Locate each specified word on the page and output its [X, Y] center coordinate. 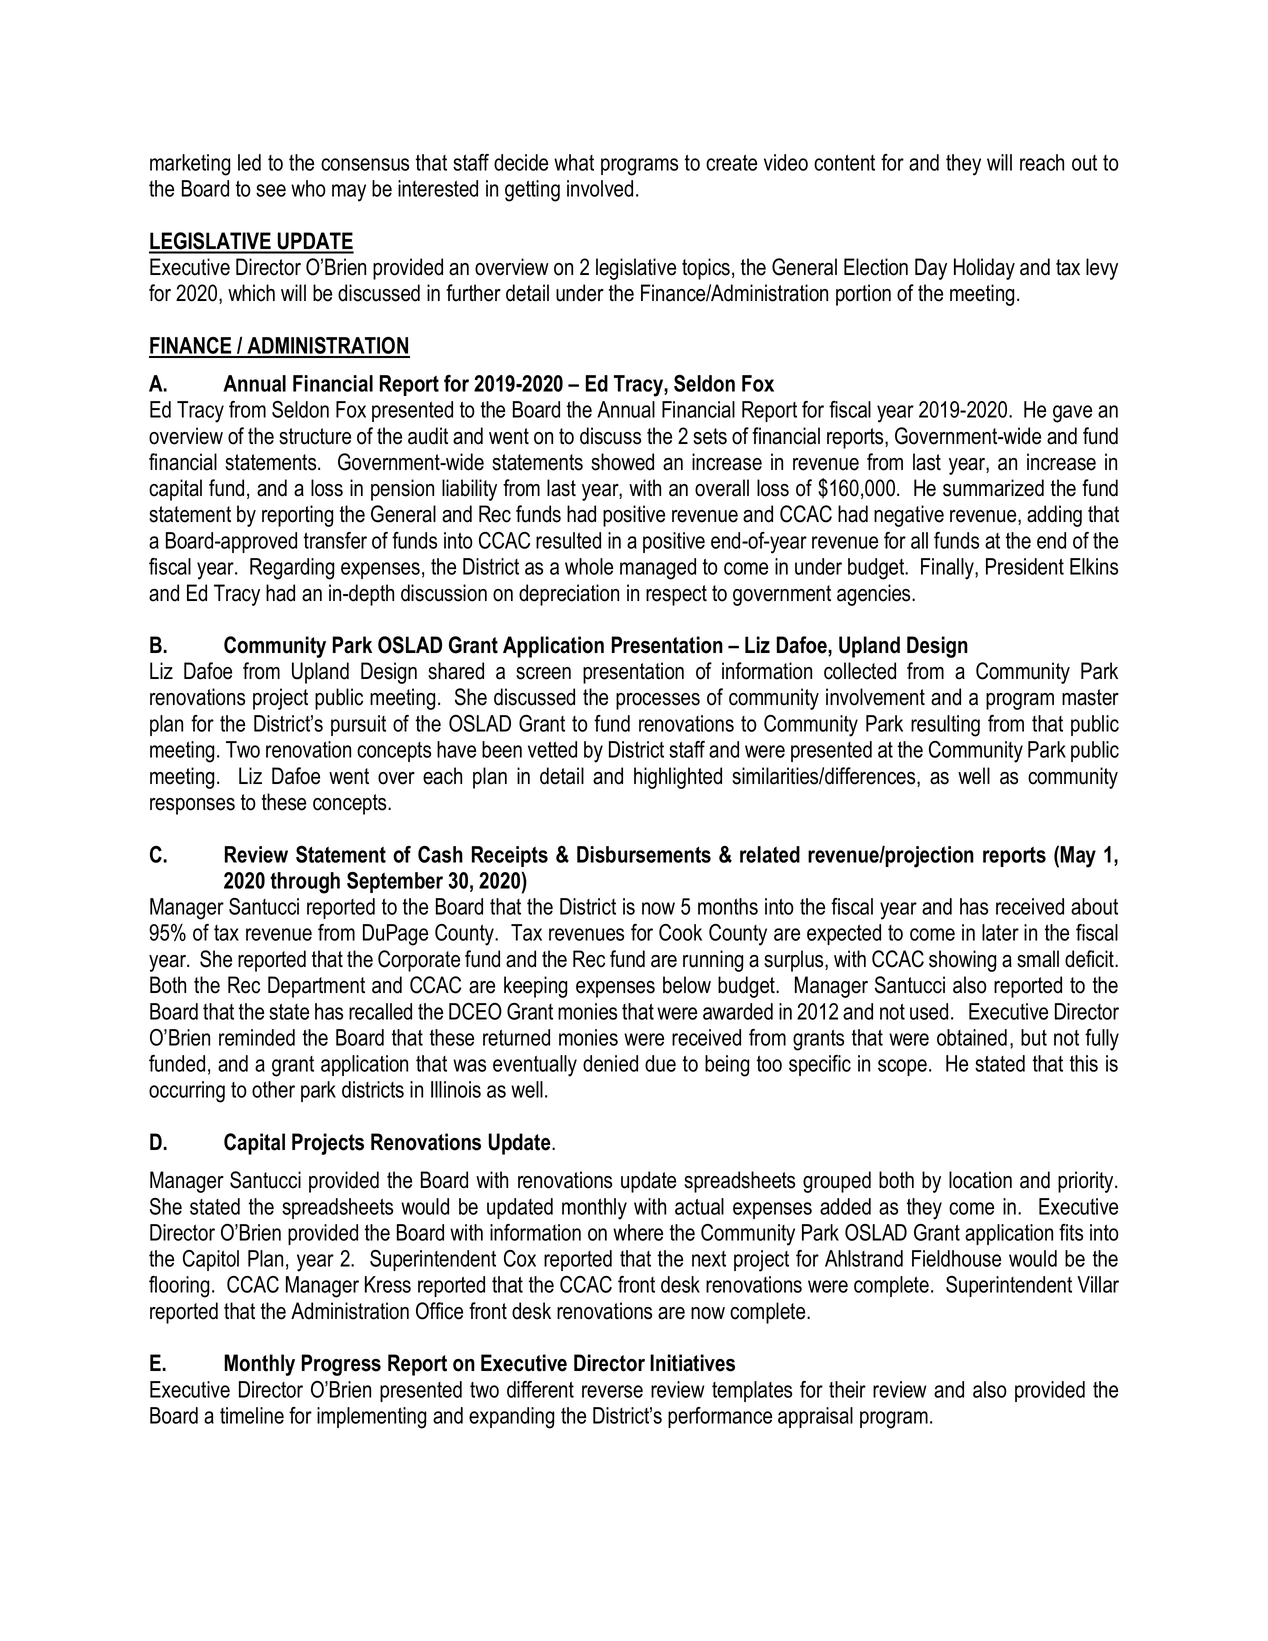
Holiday [984, 269]
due [660, 1063]
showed [622, 462]
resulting [945, 726]
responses [192, 806]
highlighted [678, 778]
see [271, 190]
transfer [335, 540]
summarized [993, 488]
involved [600, 188]
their [847, 1389]
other [273, 1089]
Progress [341, 1365]
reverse [612, 1391]
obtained [972, 1037]
